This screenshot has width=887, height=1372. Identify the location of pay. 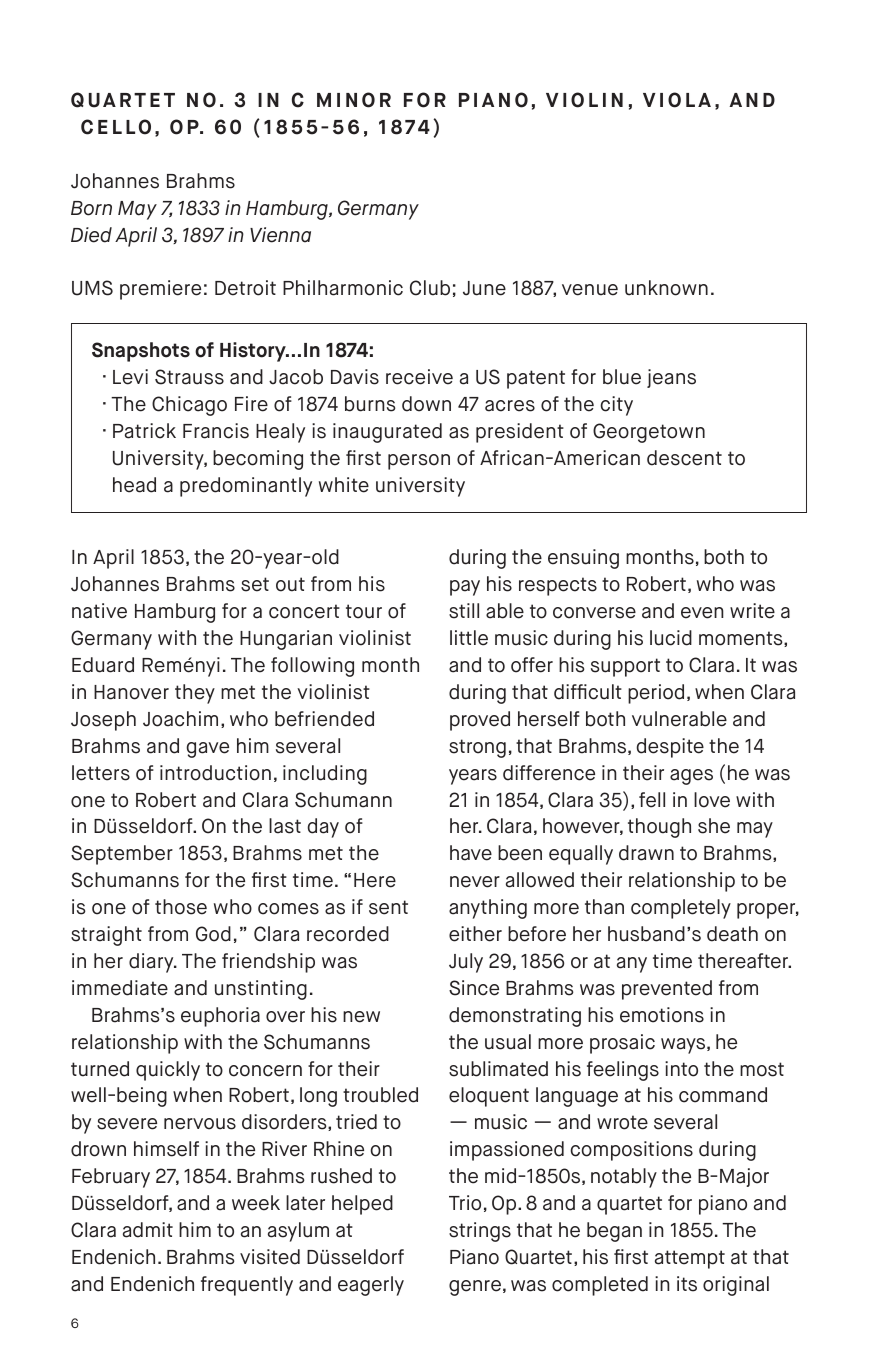
(465, 588).
